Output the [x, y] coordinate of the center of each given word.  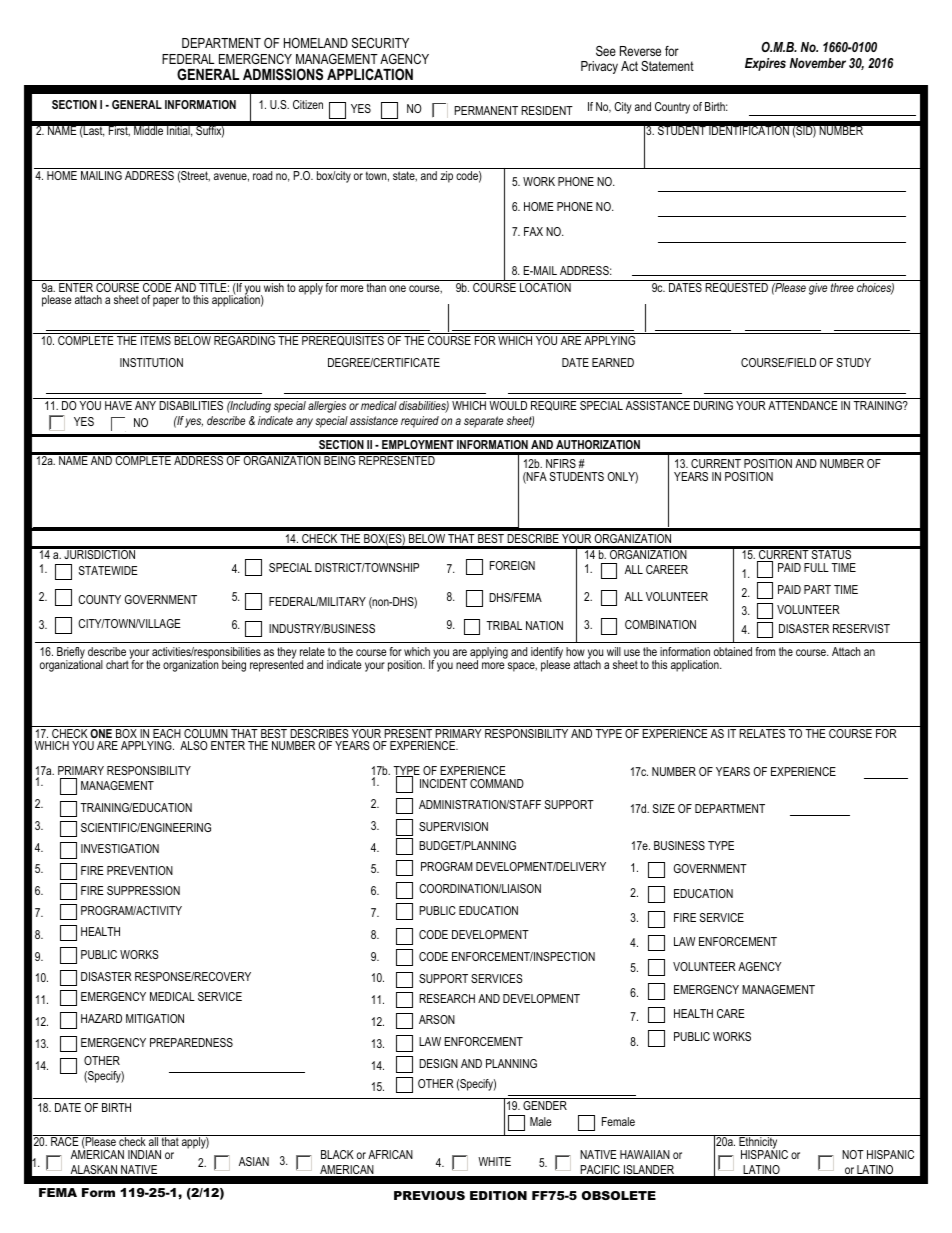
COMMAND [497, 783]
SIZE [664, 808]
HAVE [118, 405]
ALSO [194, 745]
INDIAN [144, 1154]
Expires [765, 64]
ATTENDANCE [803, 405]
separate [483, 422]
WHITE [494, 1161]
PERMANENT [486, 110]
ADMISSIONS [283, 74]
